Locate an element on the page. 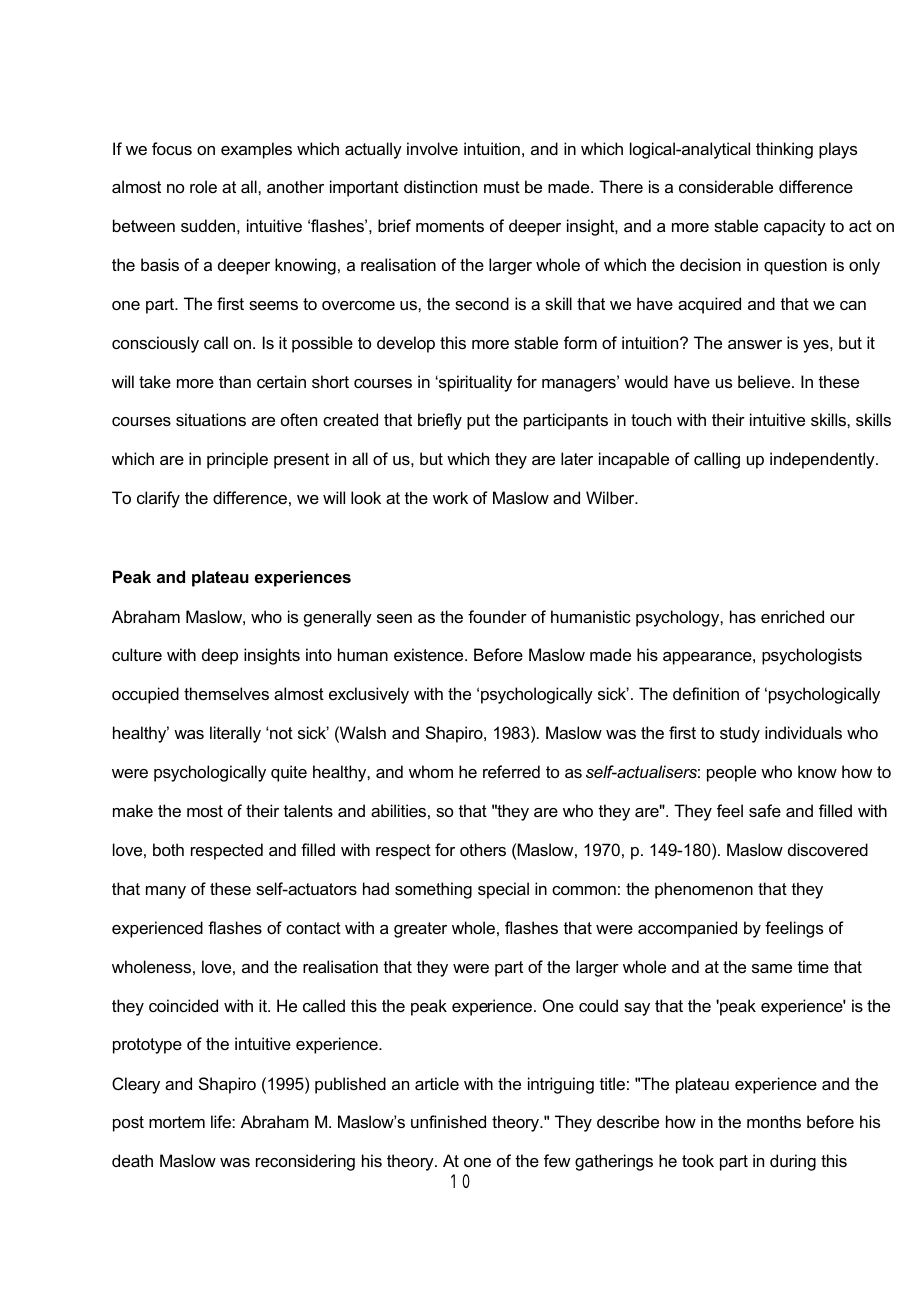 The width and height of the image is (924, 1308). both is located at coordinates (168, 849).
